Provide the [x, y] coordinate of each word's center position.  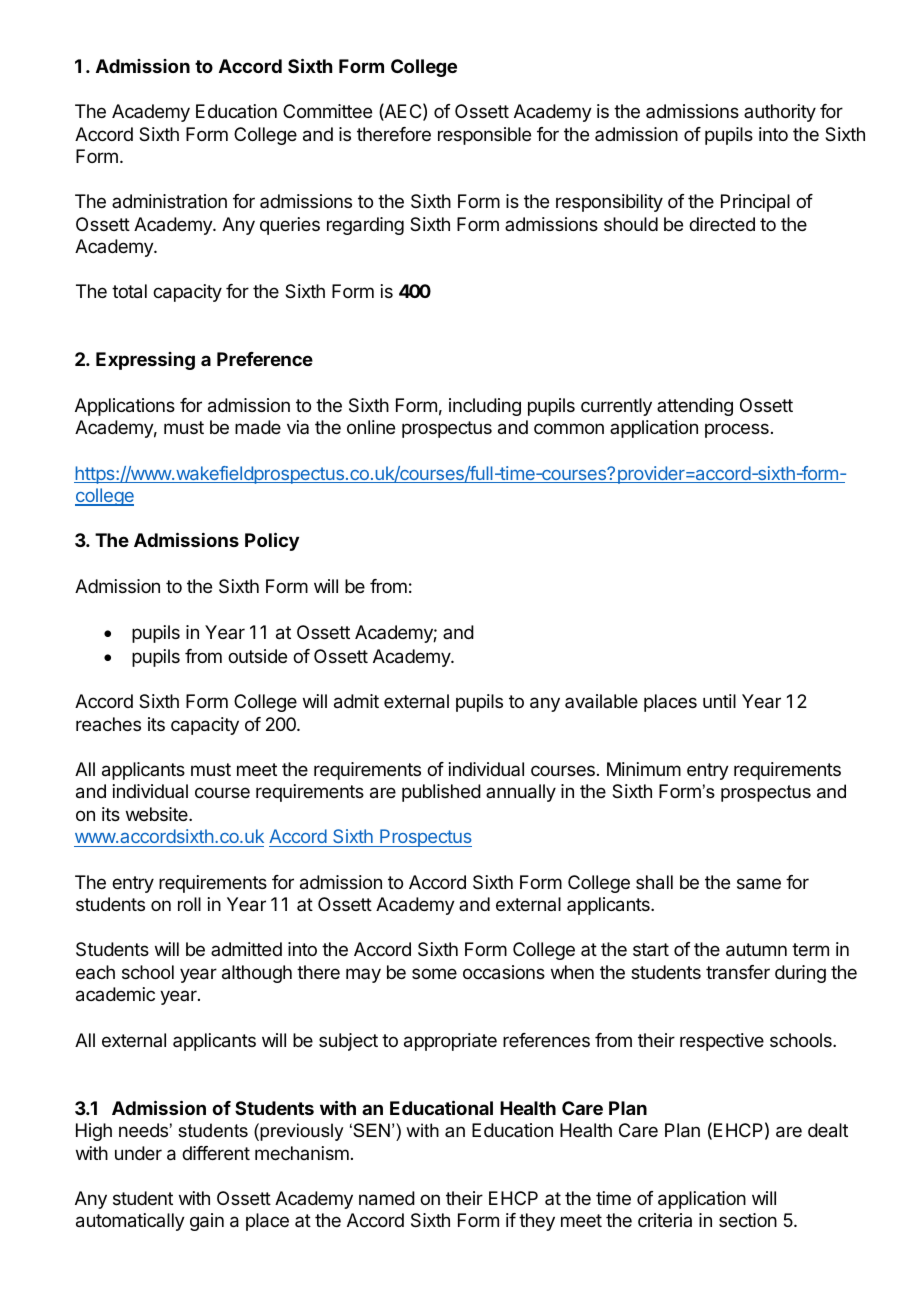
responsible [484, 136]
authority [780, 113]
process [737, 430]
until [719, 701]
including [485, 407]
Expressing [145, 361]
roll [189, 904]
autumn [756, 950]
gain [207, 1222]
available [601, 701]
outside [257, 656]
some [434, 973]
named [387, 1198]
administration [169, 201]
